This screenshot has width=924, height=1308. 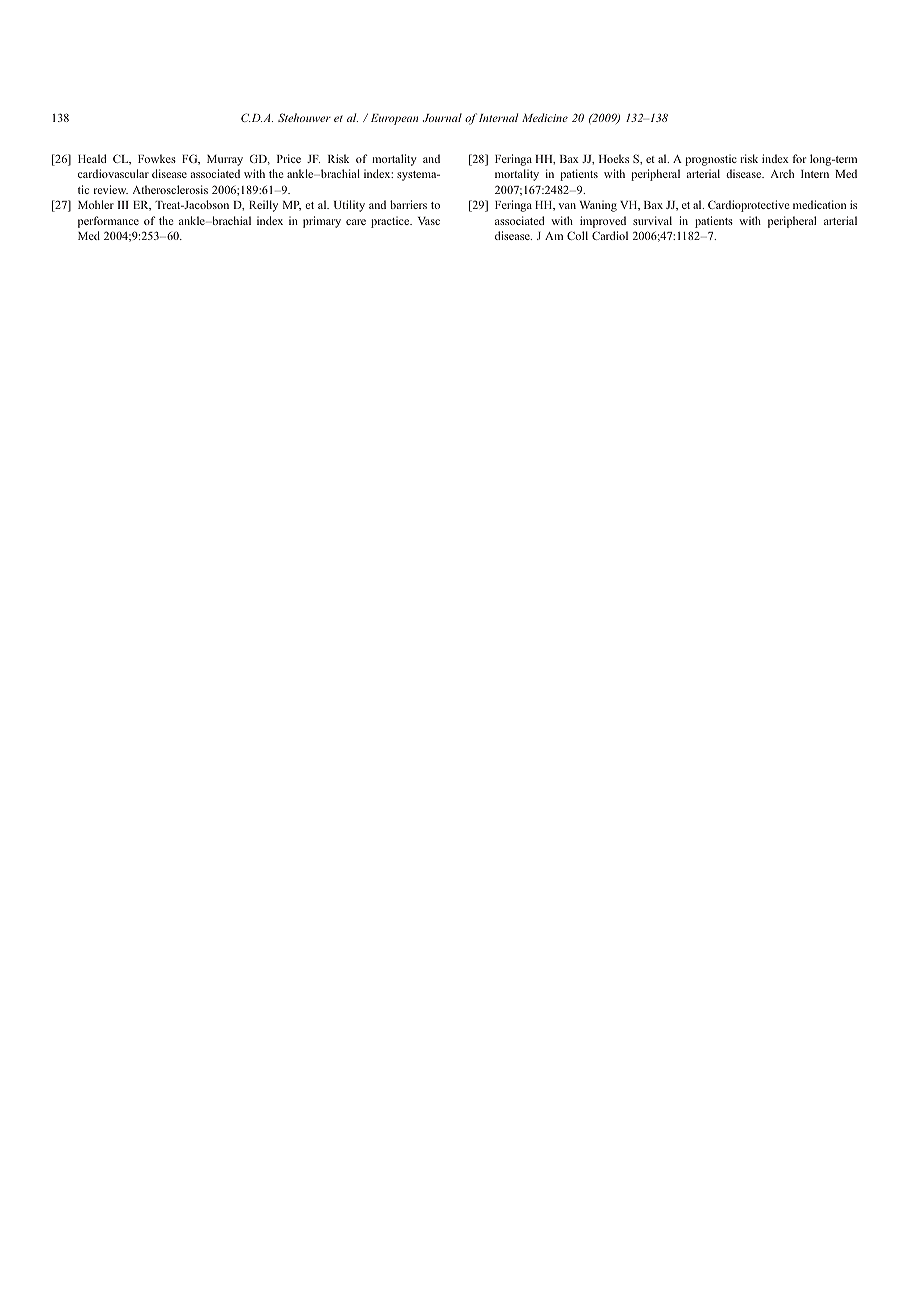 What do you see at coordinates (577, 235) in the screenshot?
I see `Coll` at bounding box center [577, 235].
